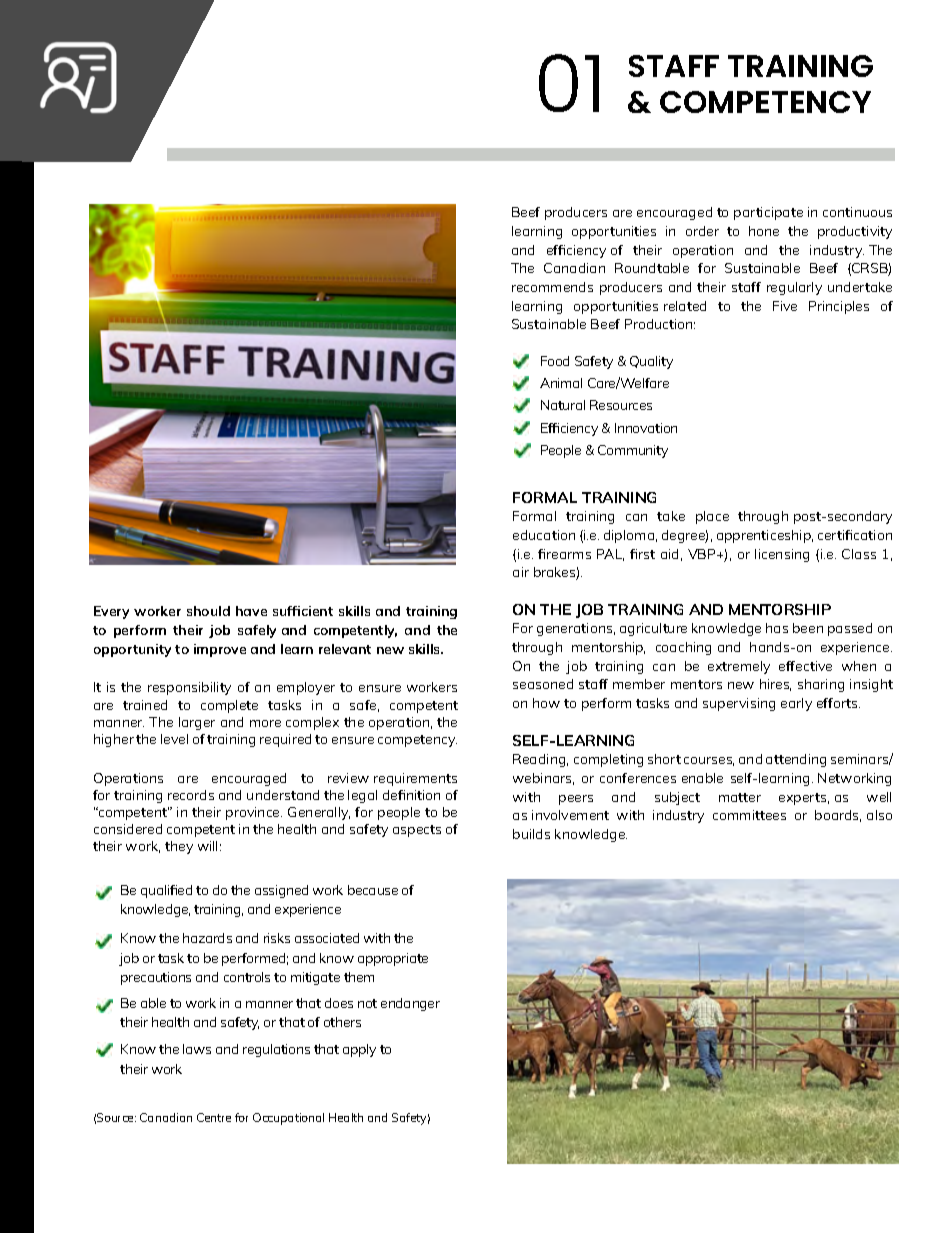 The width and height of the document is (952, 1233). Describe the element at coordinates (563, 405) in the document. I see `Natural` at that location.
